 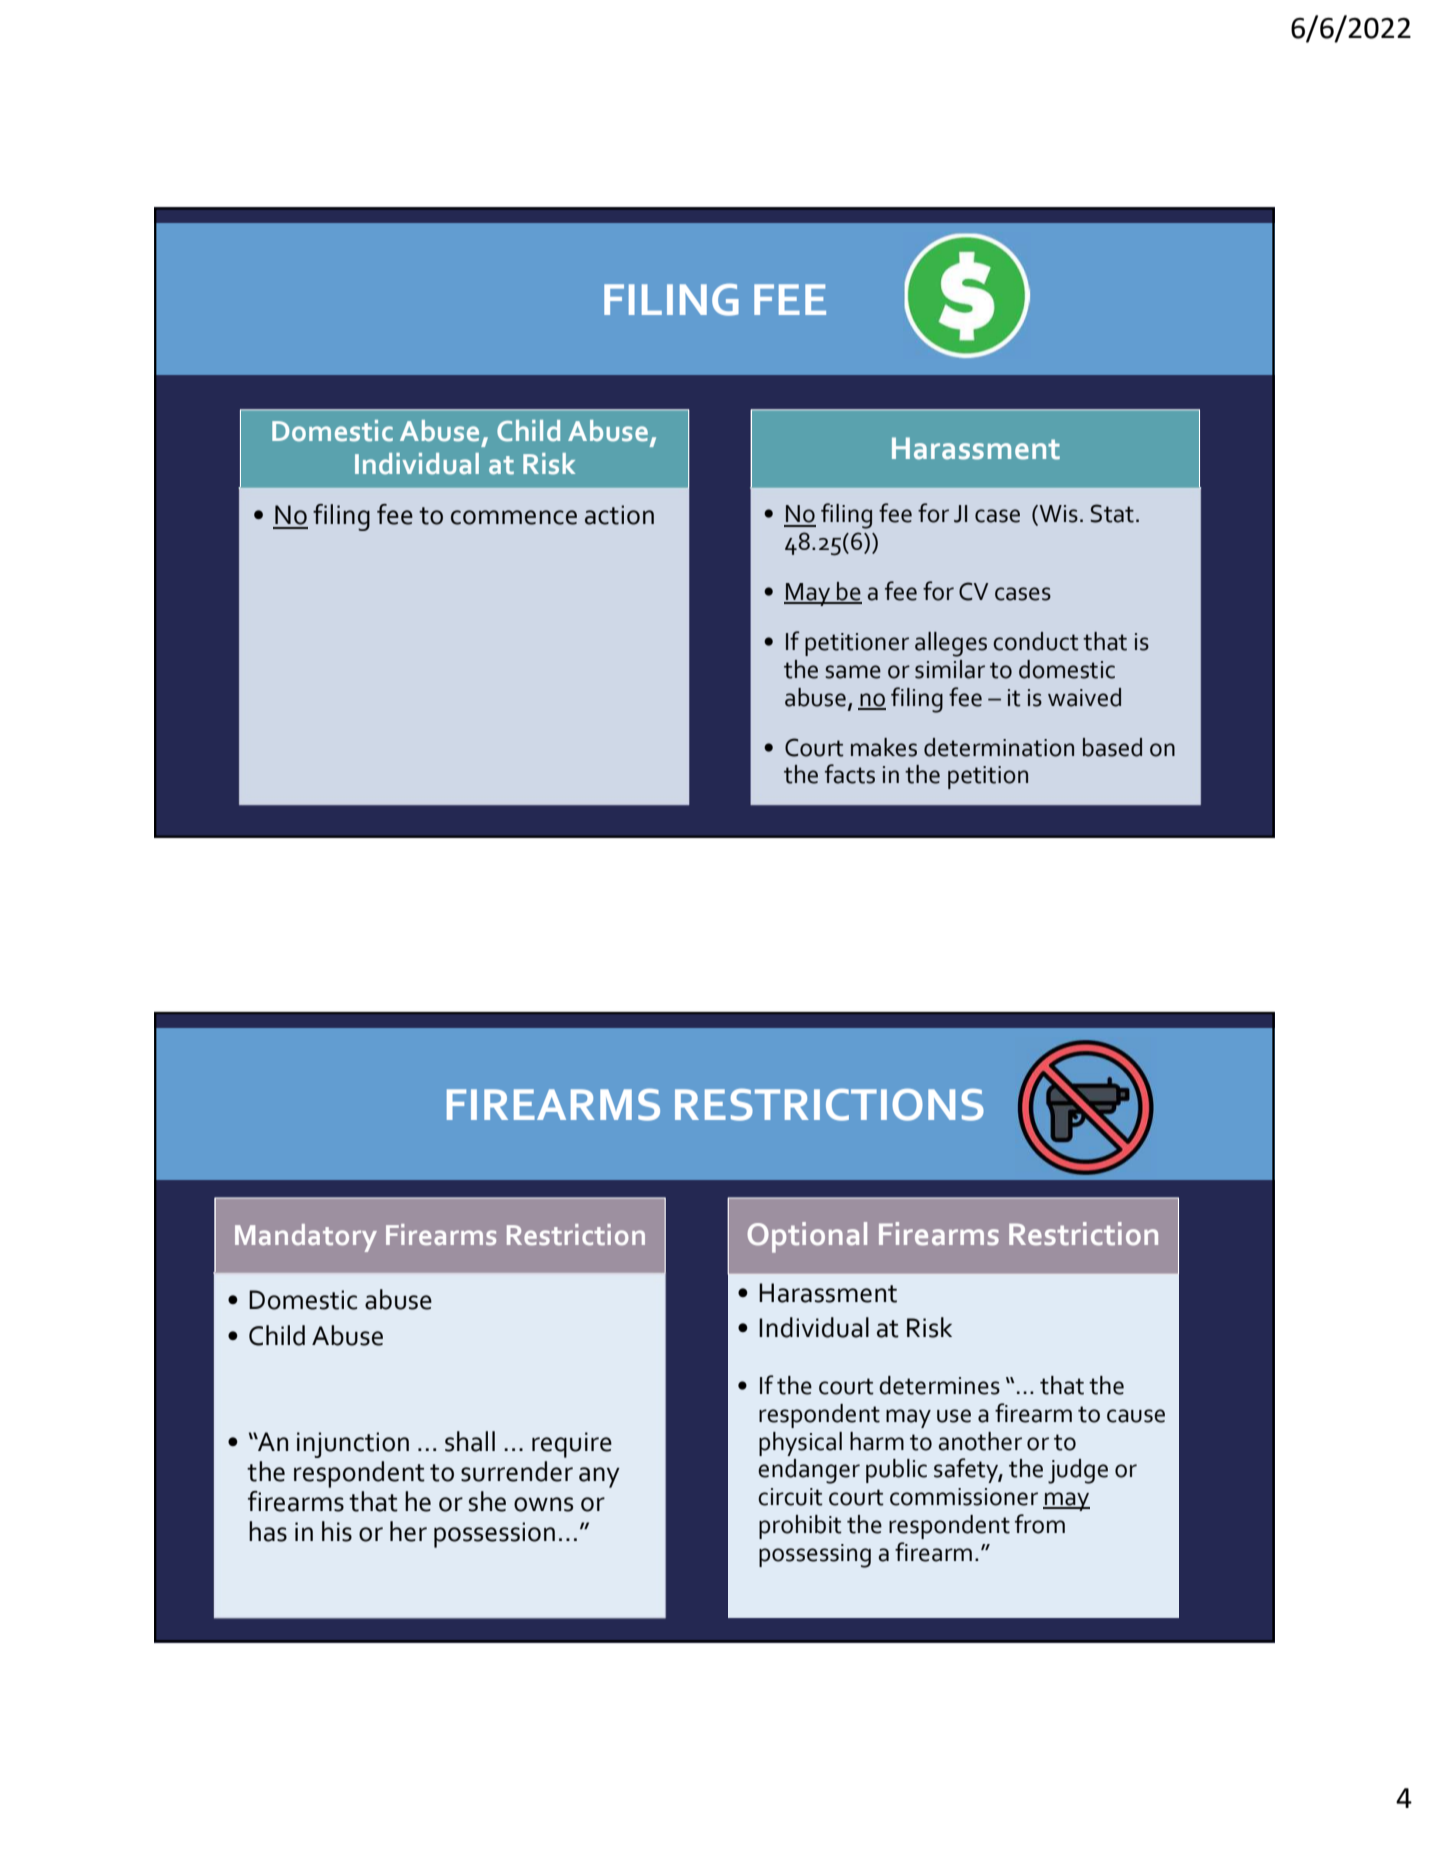 What do you see at coordinates (619, 515) in the screenshot?
I see `action` at bounding box center [619, 515].
